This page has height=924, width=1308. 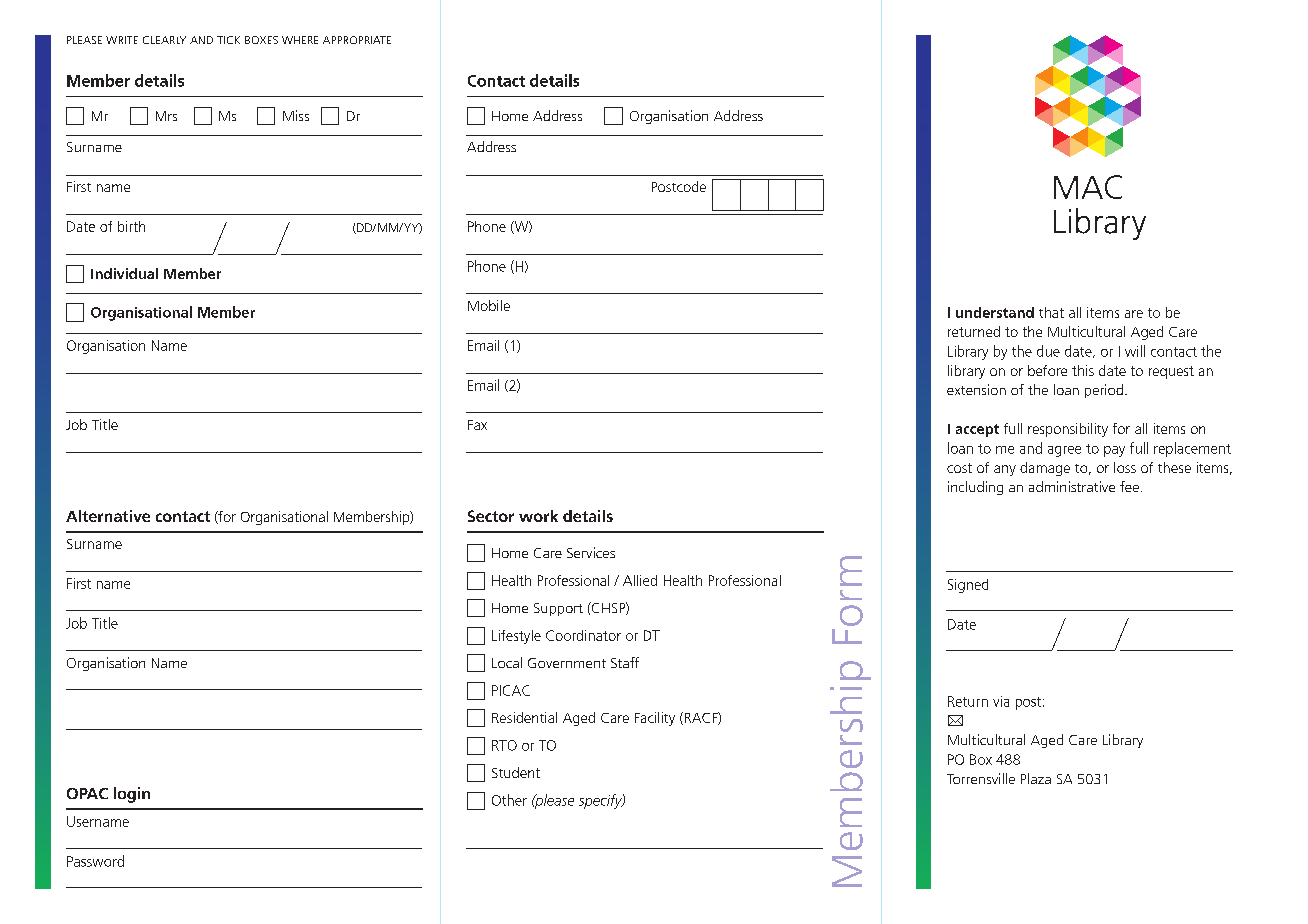 What do you see at coordinates (591, 552) in the page?
I see `Services` at bounding box center [591, 552].
